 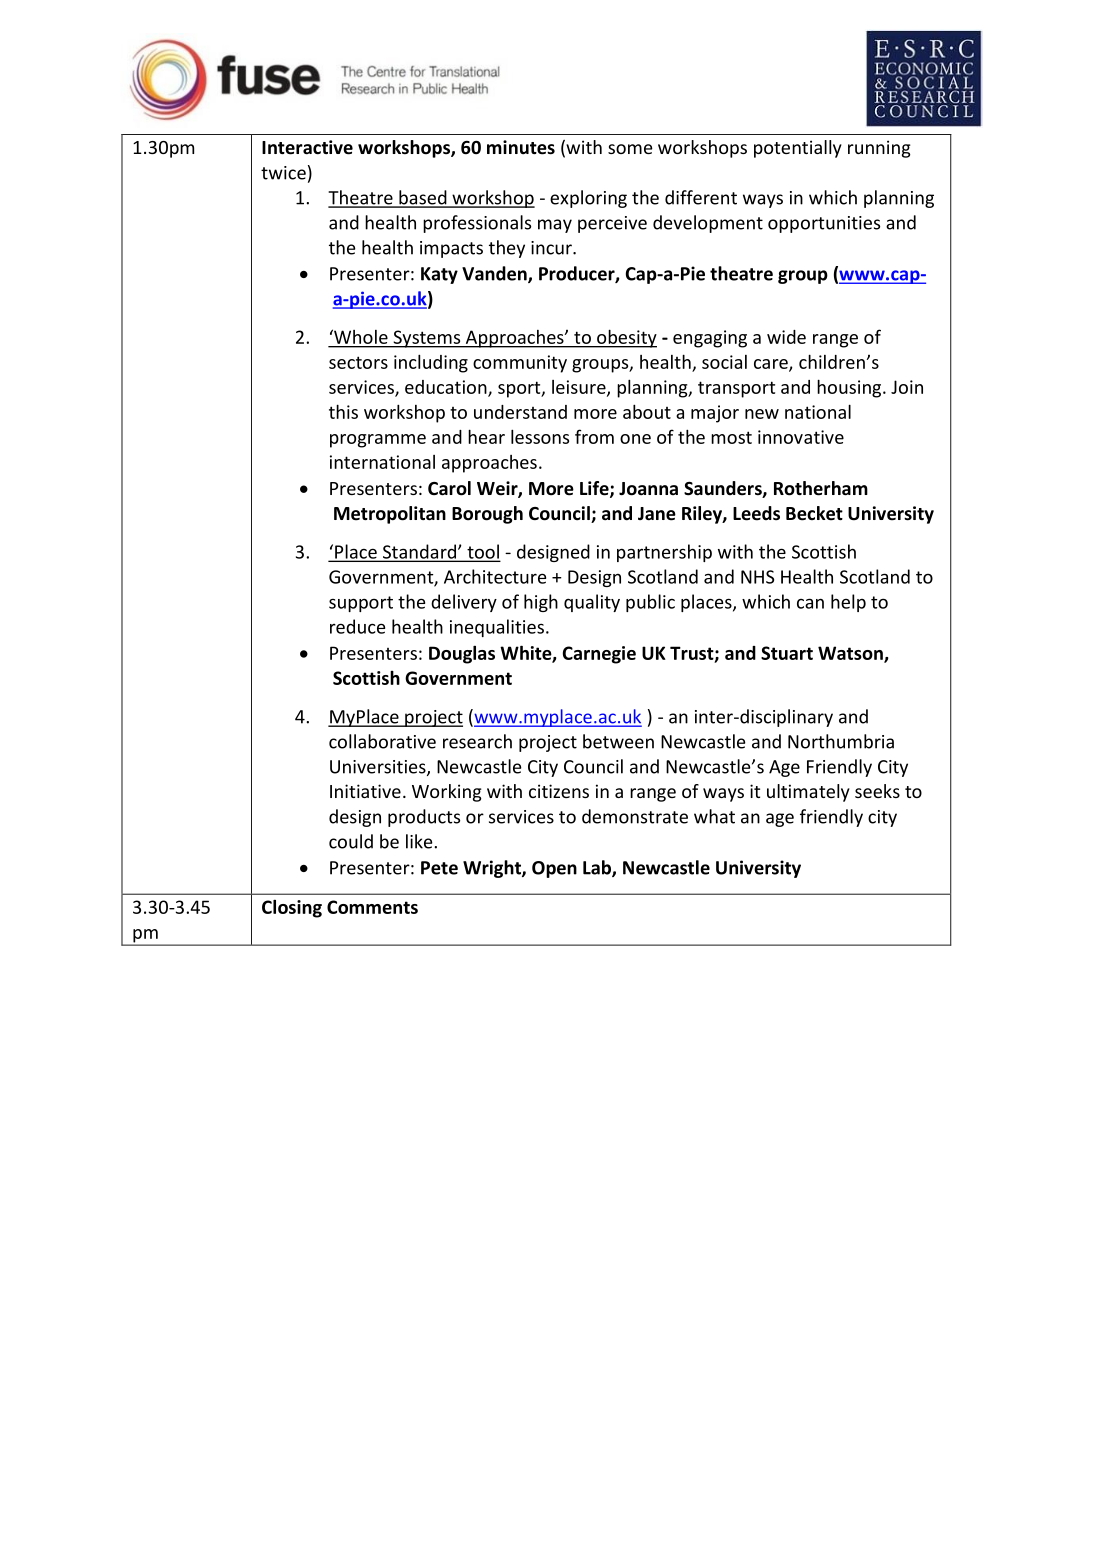 I want to click on exploring, so click(x=588, y=199).
